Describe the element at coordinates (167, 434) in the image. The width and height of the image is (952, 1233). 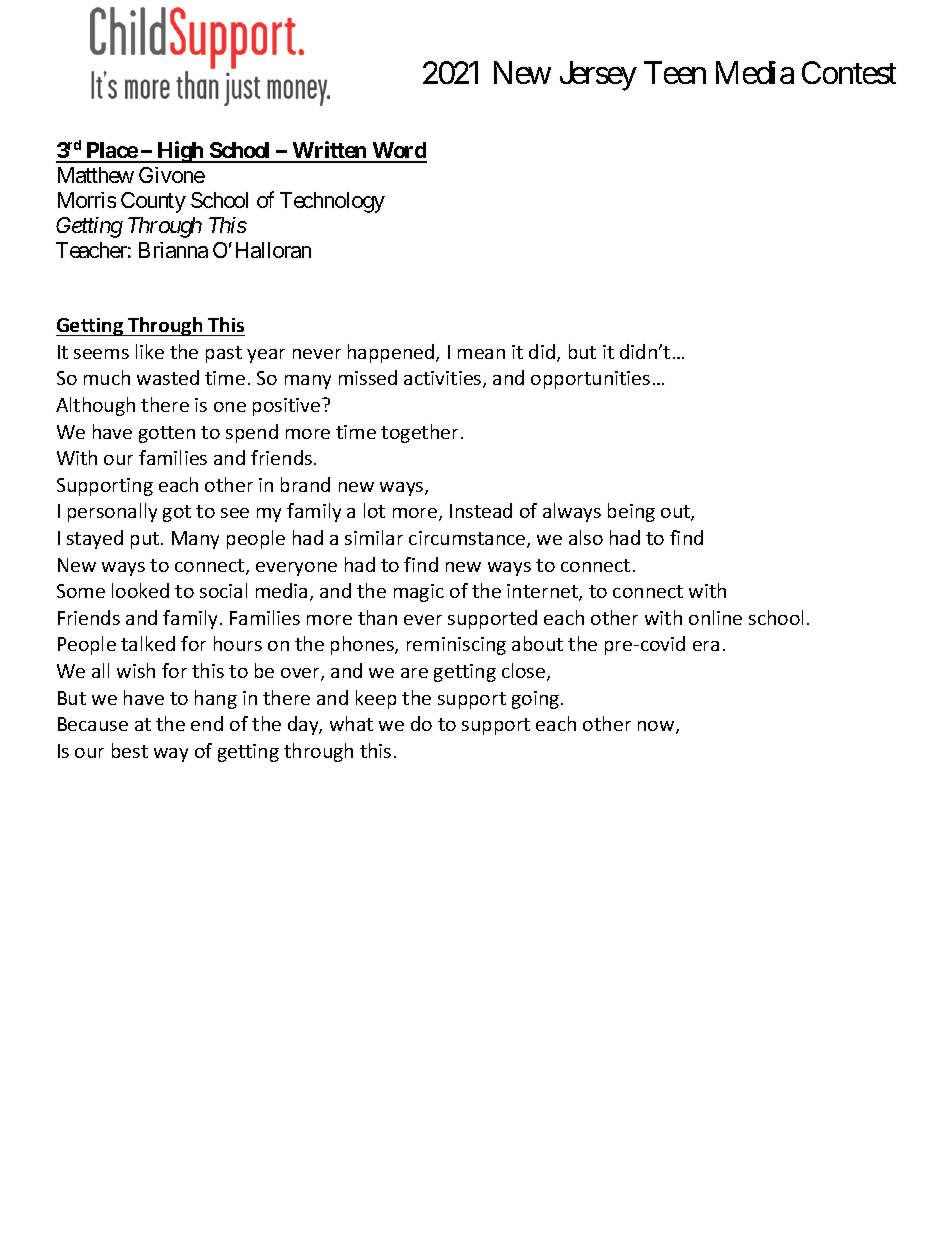
I see `gotten` at that location.
